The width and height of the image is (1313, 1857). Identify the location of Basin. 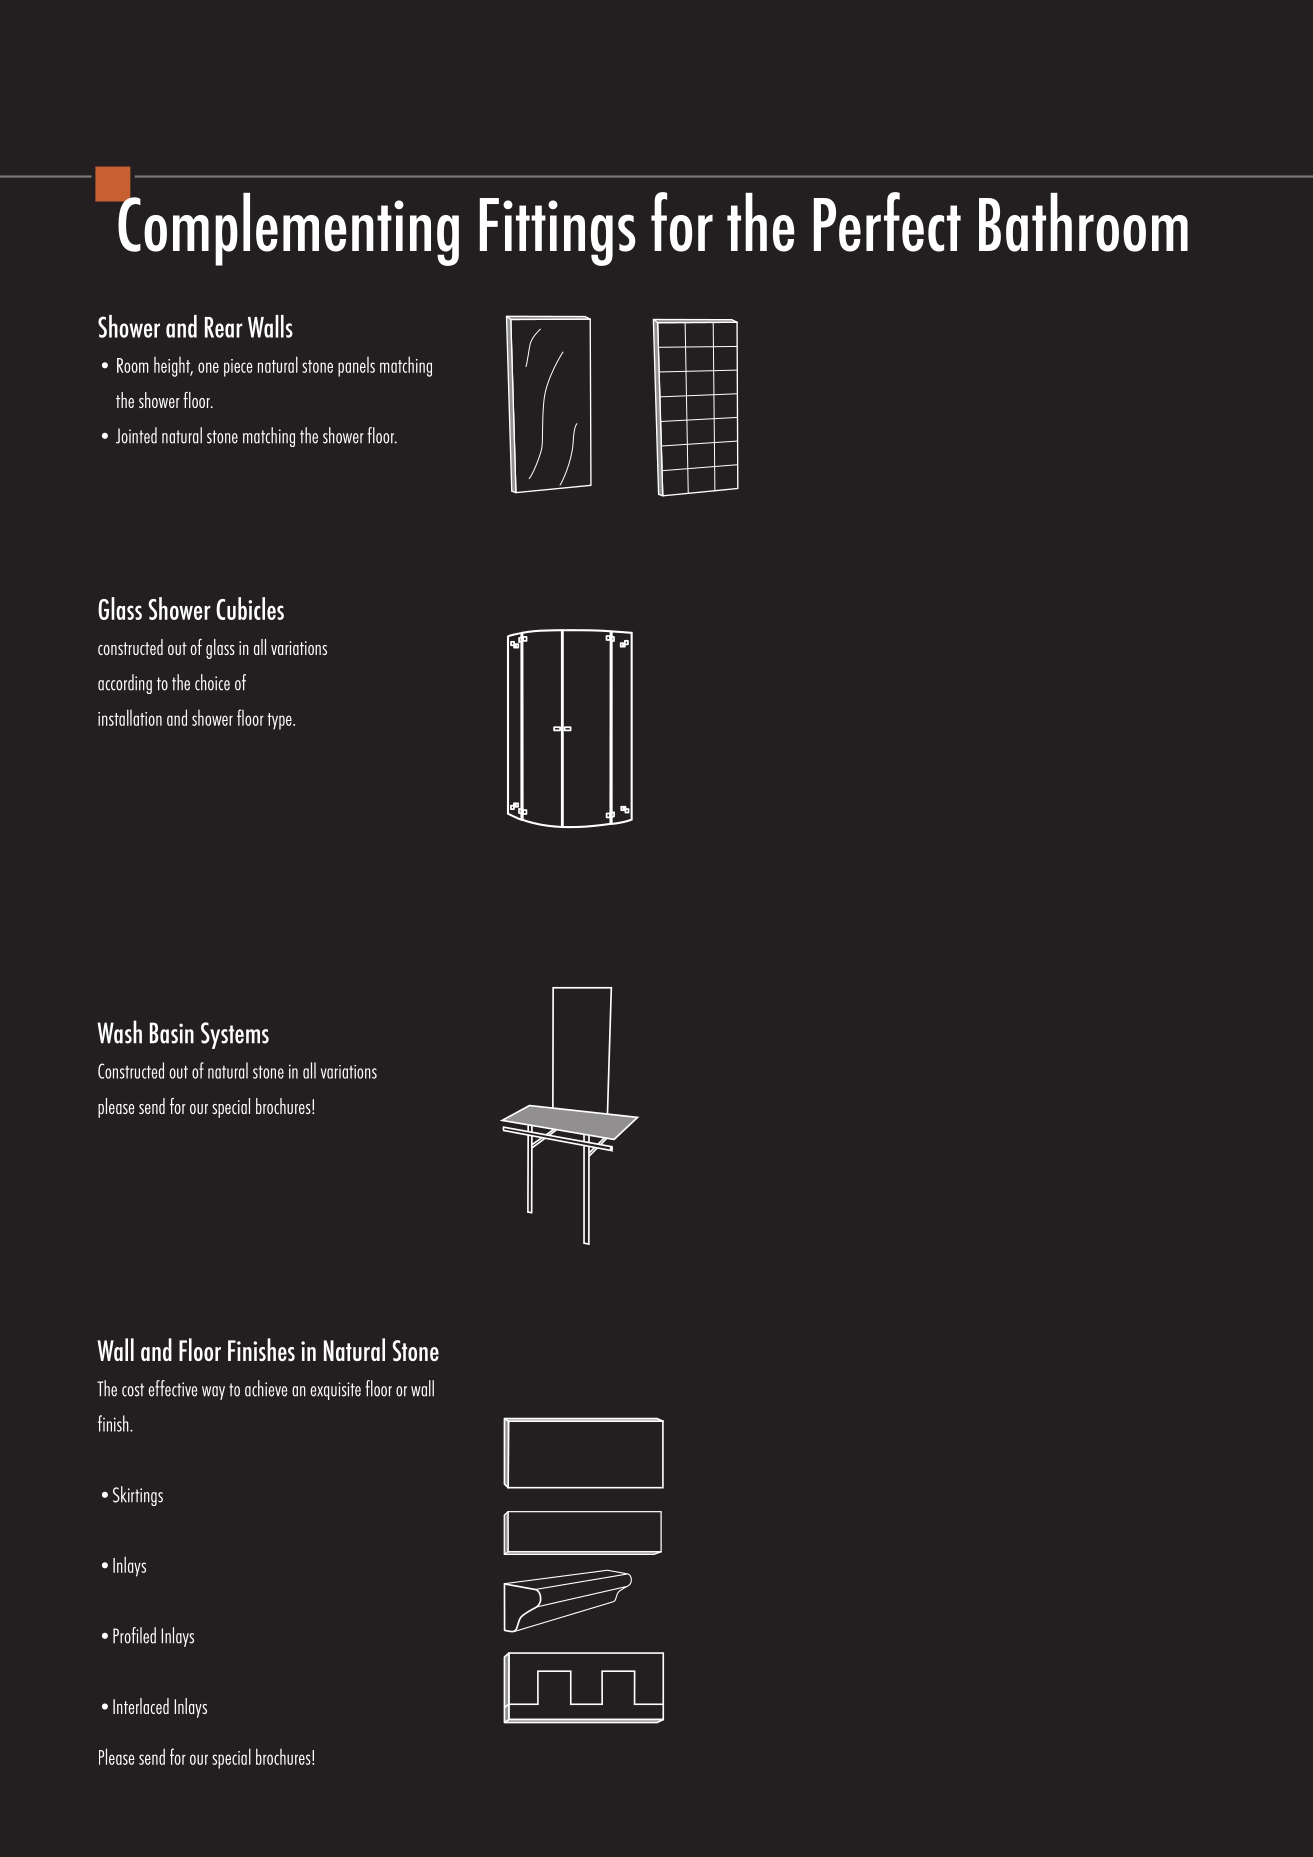
(172, 1033).
